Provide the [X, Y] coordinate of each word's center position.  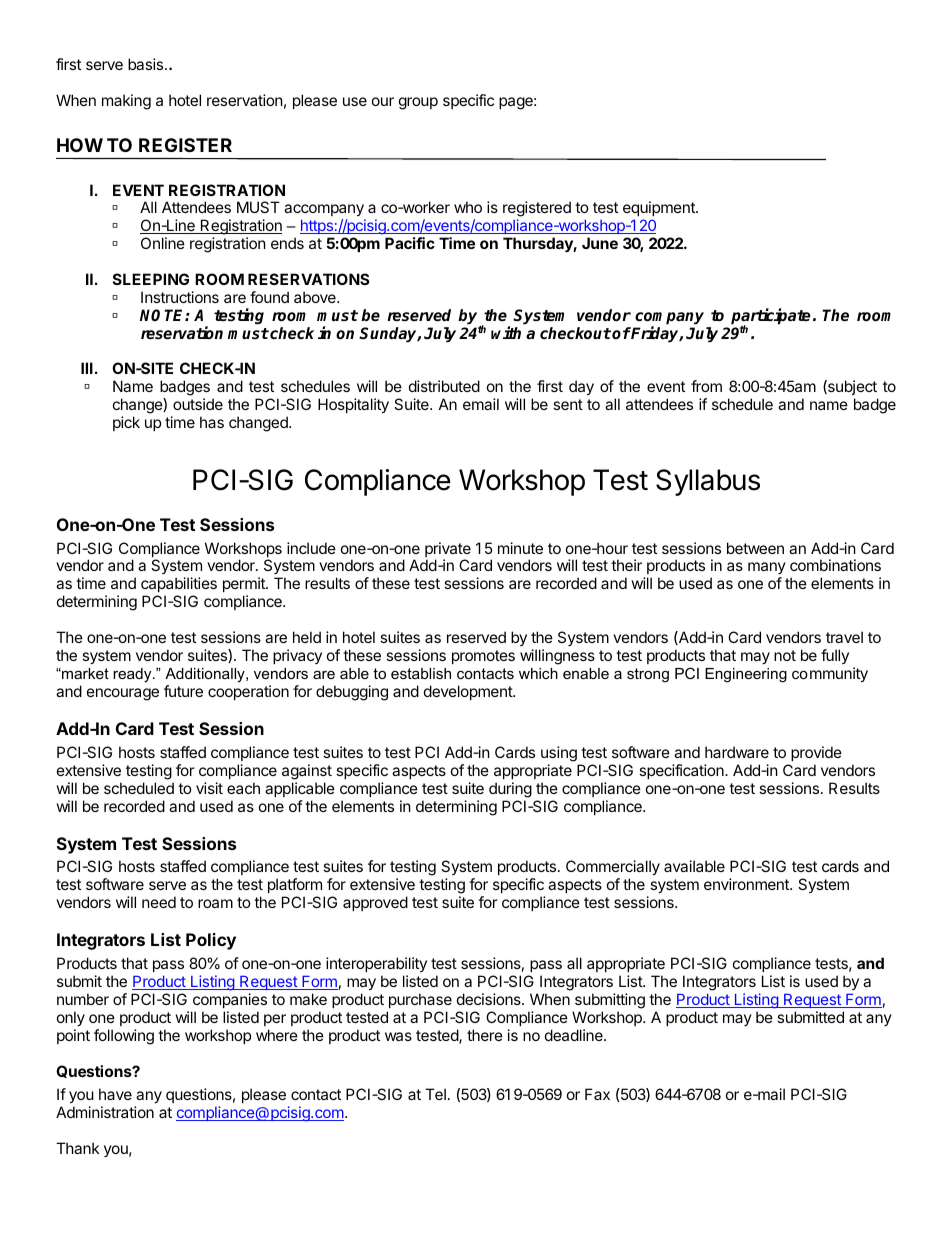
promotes [483, 657]
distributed [444, 386]
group [418, 103]
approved [375, 903]
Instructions [180, 297]
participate [771, 317]
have [115, 1094]
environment [747, 884]
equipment [660, 208]
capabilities [179, 586]
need [159, 902]
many [767, 570]
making [126, 102]
